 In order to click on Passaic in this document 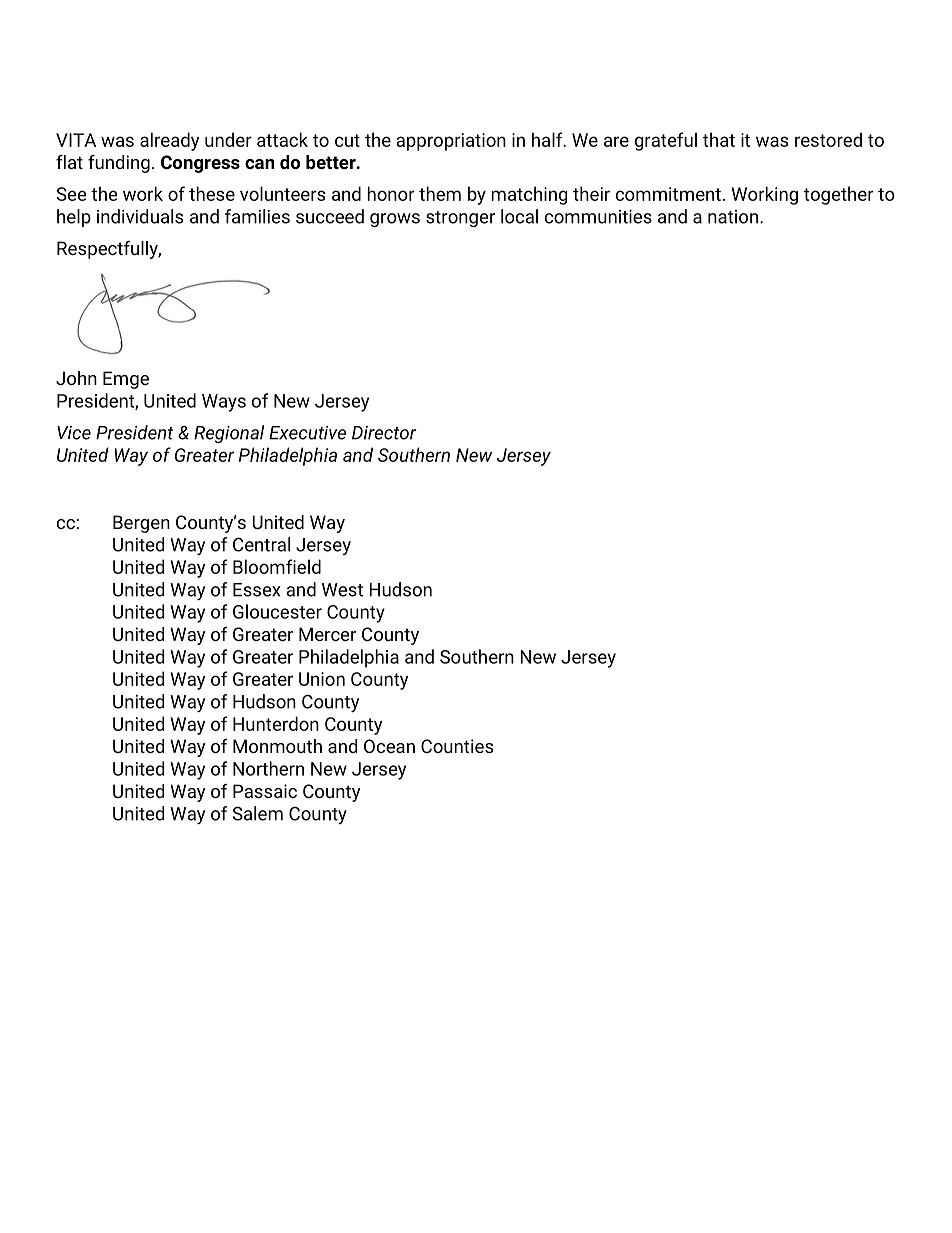, I will do `click(265, 791)`.
